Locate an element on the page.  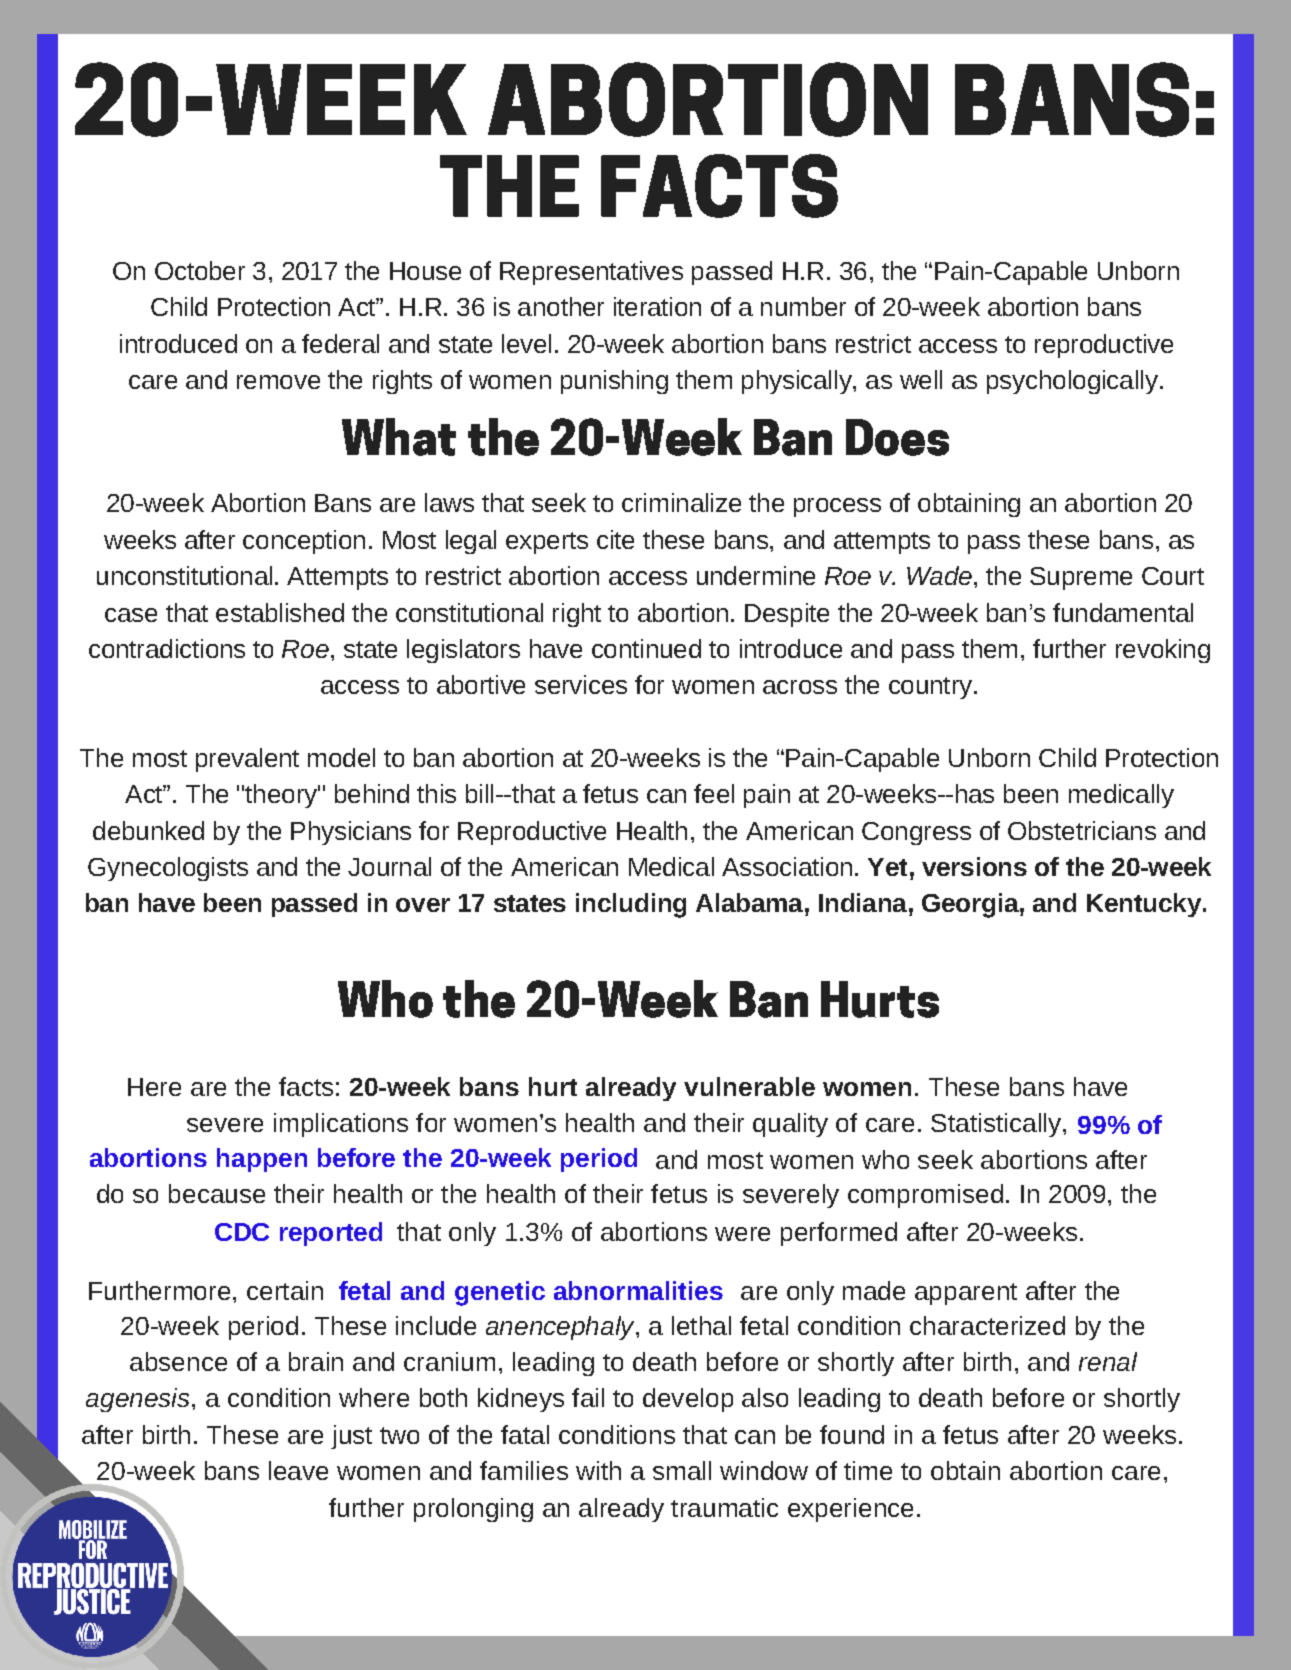
country is located at coordinates (932, 688).
